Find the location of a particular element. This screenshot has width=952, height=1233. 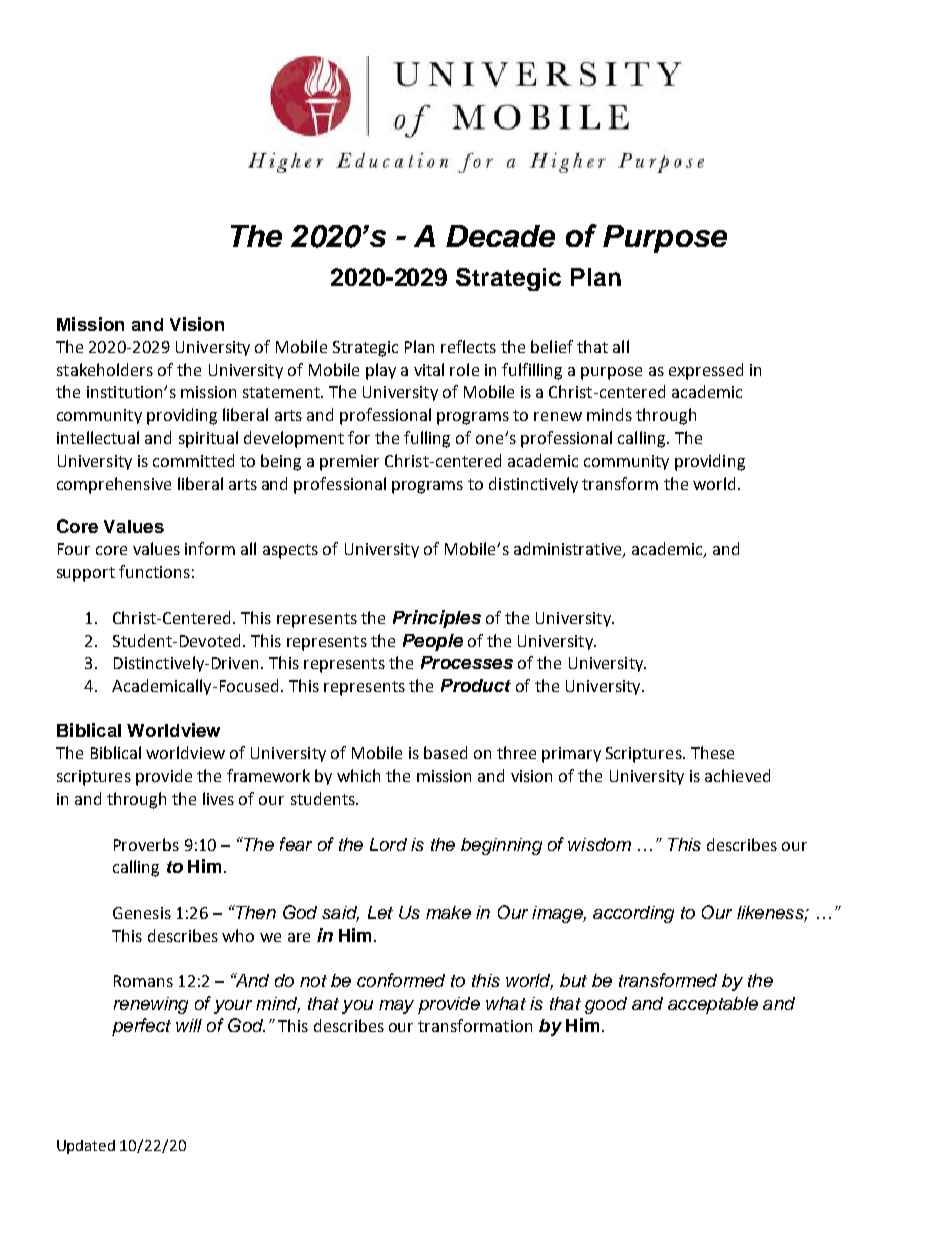

good is located at coordinates (606, 1005).
